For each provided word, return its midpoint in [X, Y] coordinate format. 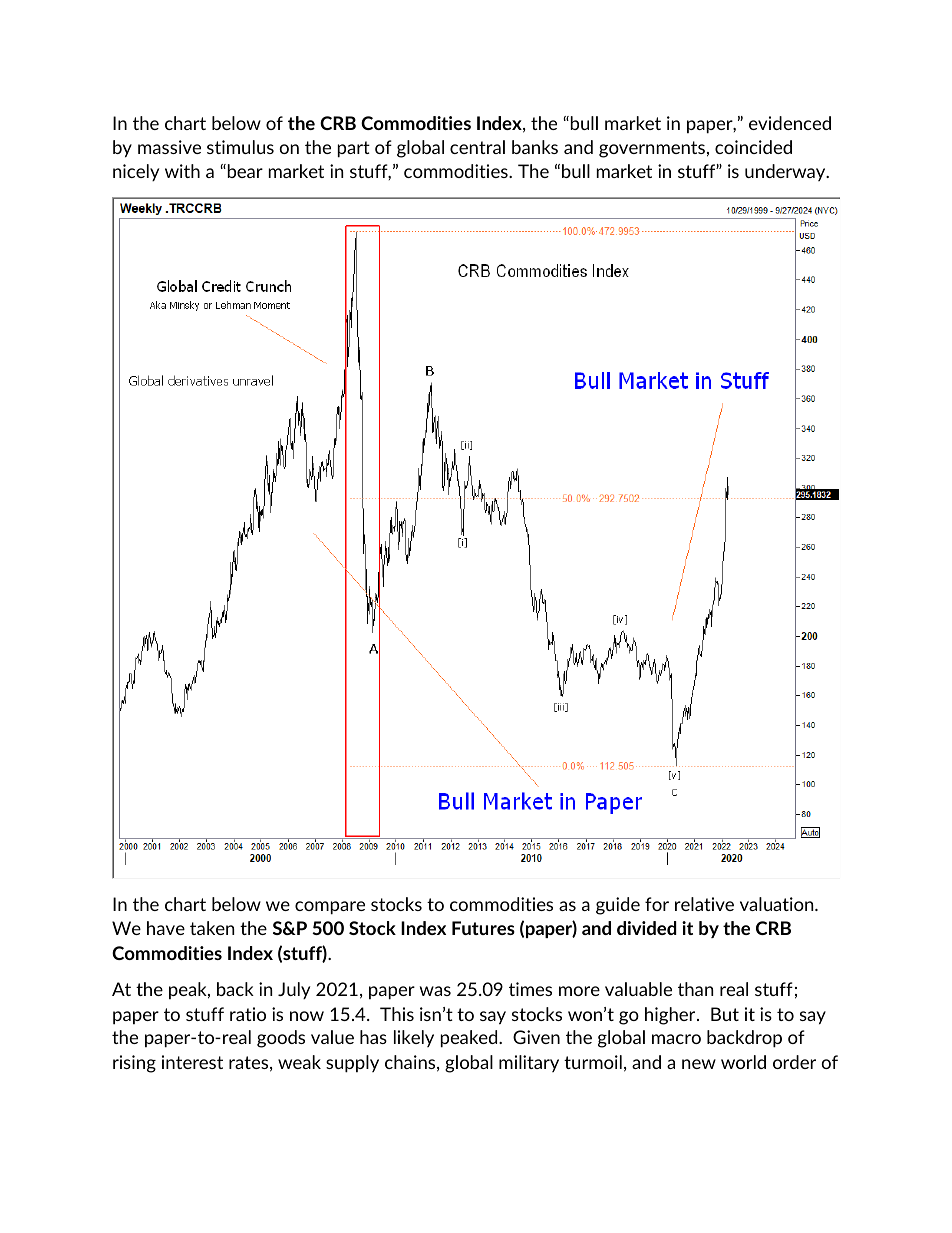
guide [618, 906]
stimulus [240, 147]
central [477, 147]
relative [704, 904]
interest [192, 1062]
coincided [753, 147]
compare [330, 908]
